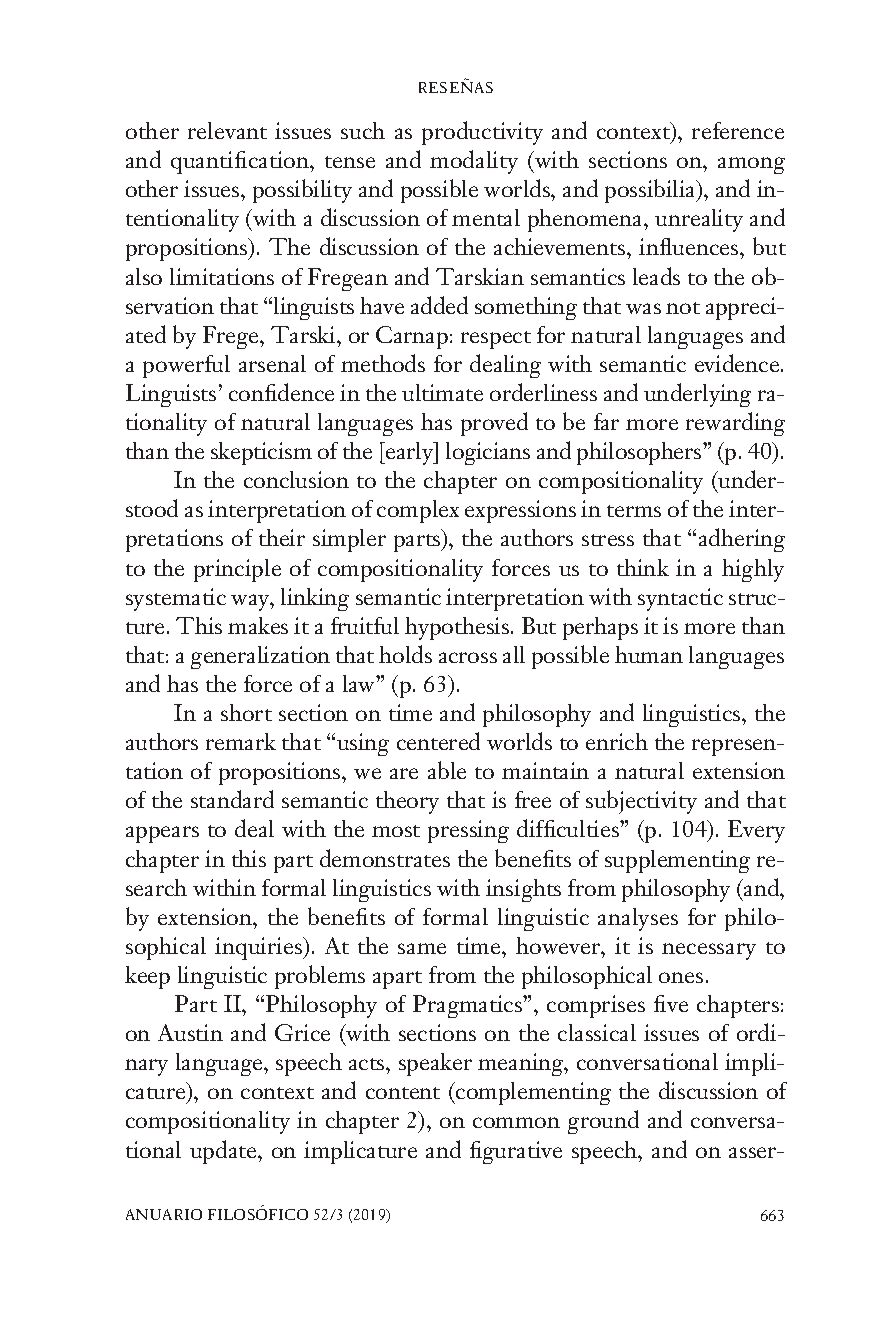  What do you see at coordinates (603, 1122) in the document?
I see `ground` at bounding box center [603, 1122].
